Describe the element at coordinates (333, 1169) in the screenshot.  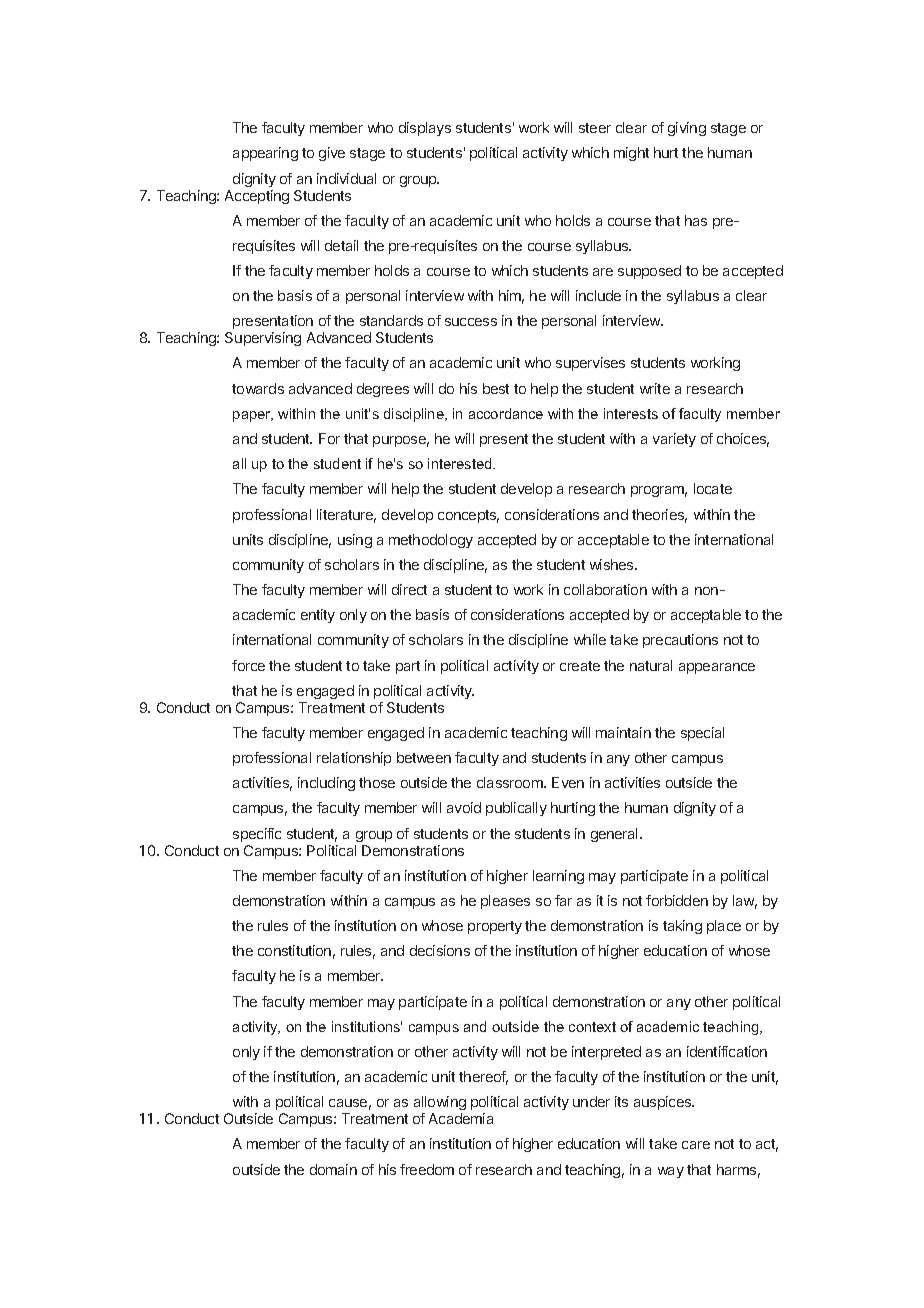
I see `domain` at that location.
